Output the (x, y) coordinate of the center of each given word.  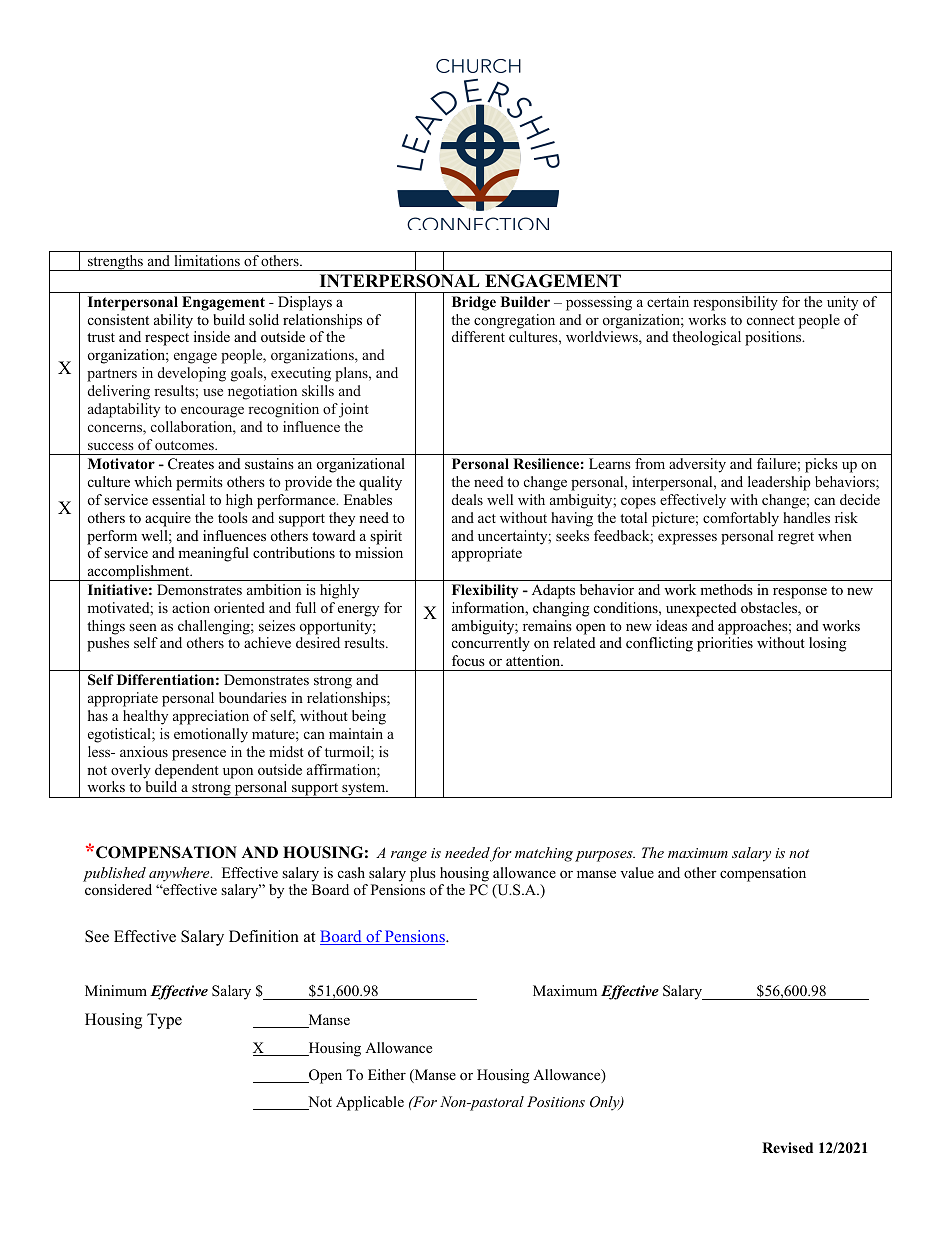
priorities (725, 644)
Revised (787, 1147)
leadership (779, 483)
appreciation (211, 717)
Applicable (370, 1103)
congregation (514, 321)
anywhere (180, 874)
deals (467, 499)
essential (178, 499)
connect (771, 320)
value (637, 872)
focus (468, 660)
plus (423, 874)
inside (212, 336)
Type (164, 1021)
